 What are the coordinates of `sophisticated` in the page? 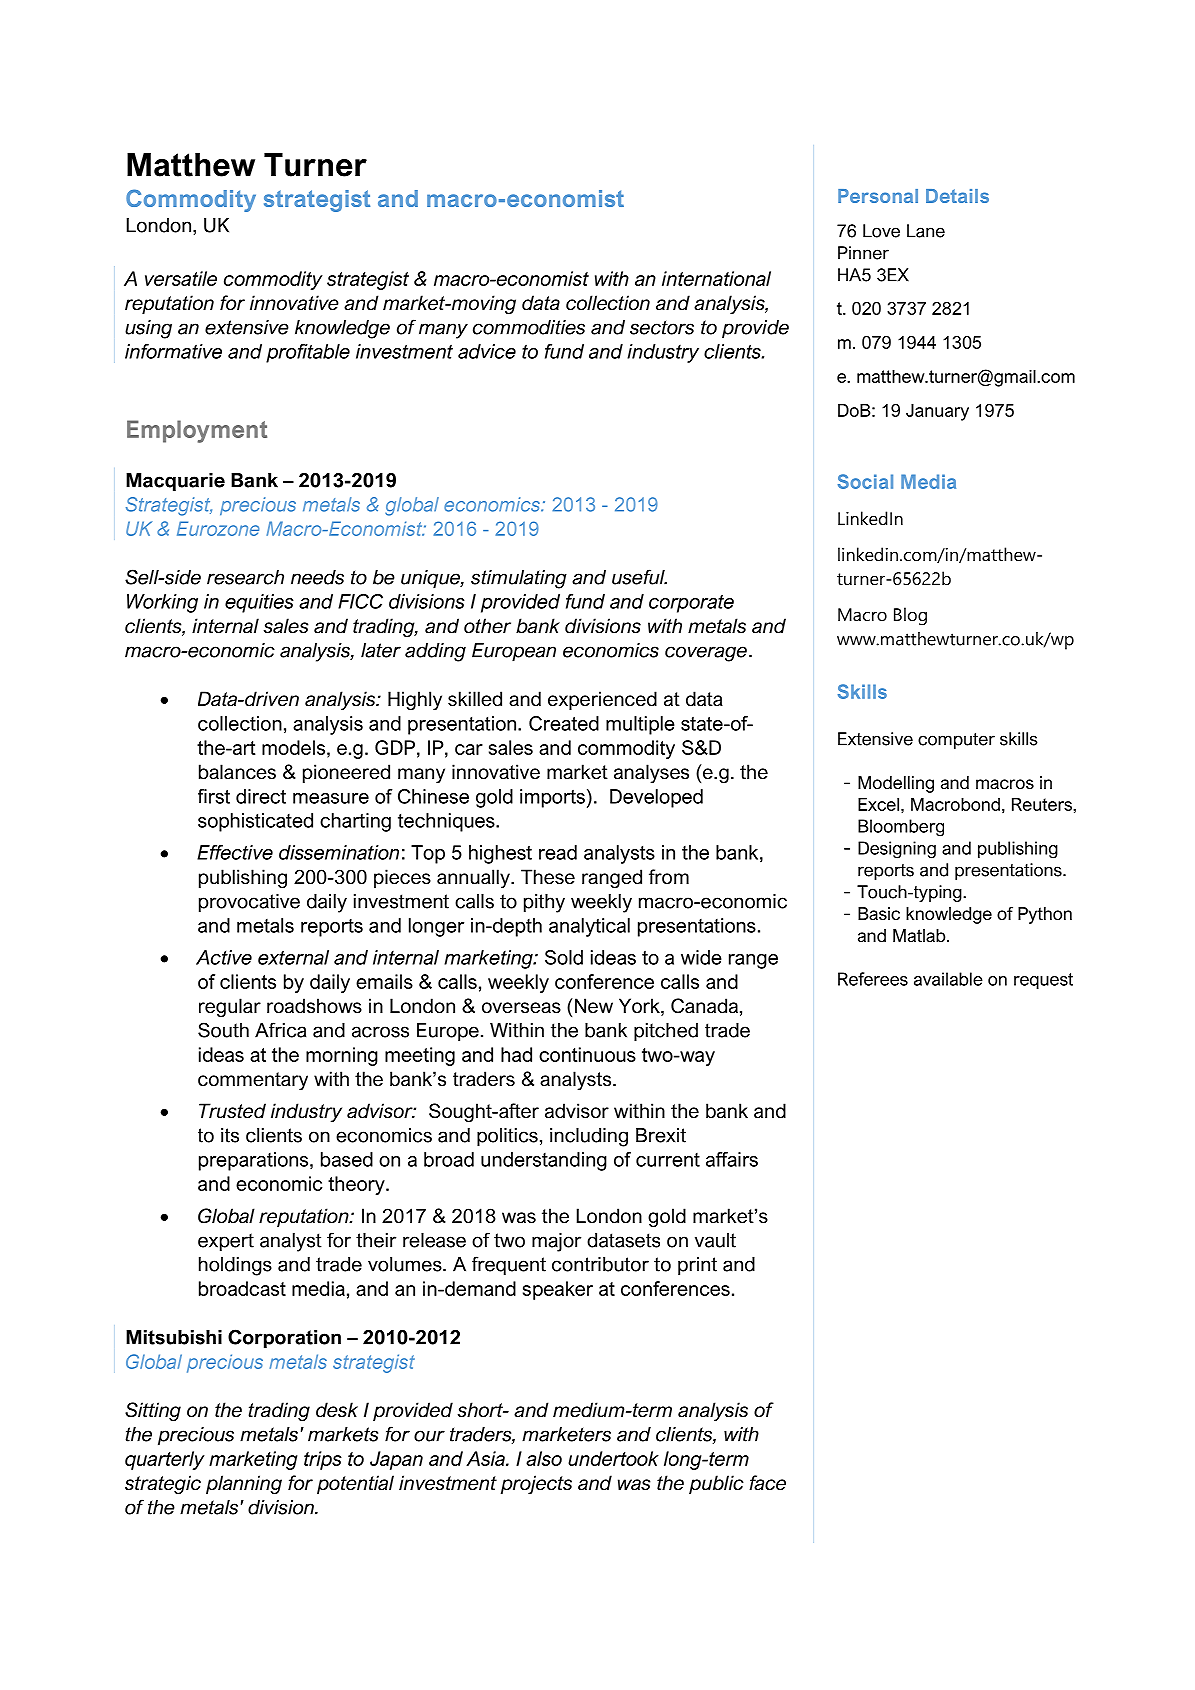 It's located at (255, 822).
